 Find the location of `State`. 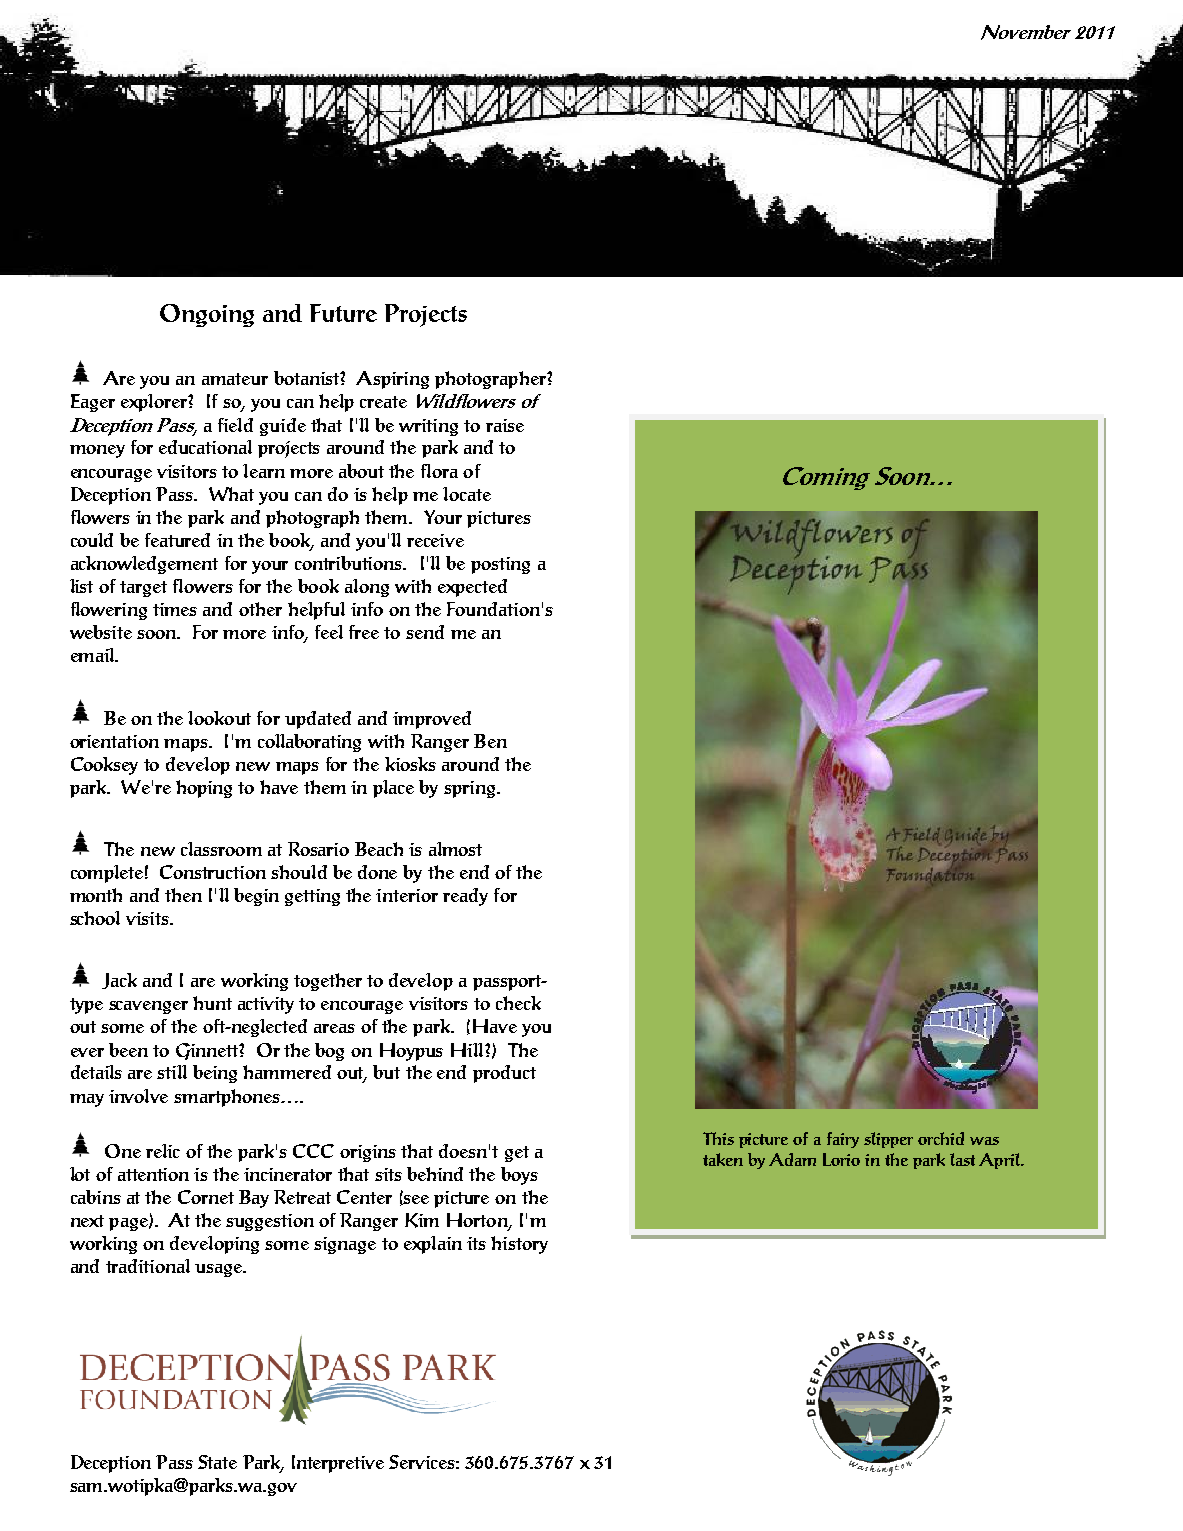

State is located at coordinates (217, 1462).
